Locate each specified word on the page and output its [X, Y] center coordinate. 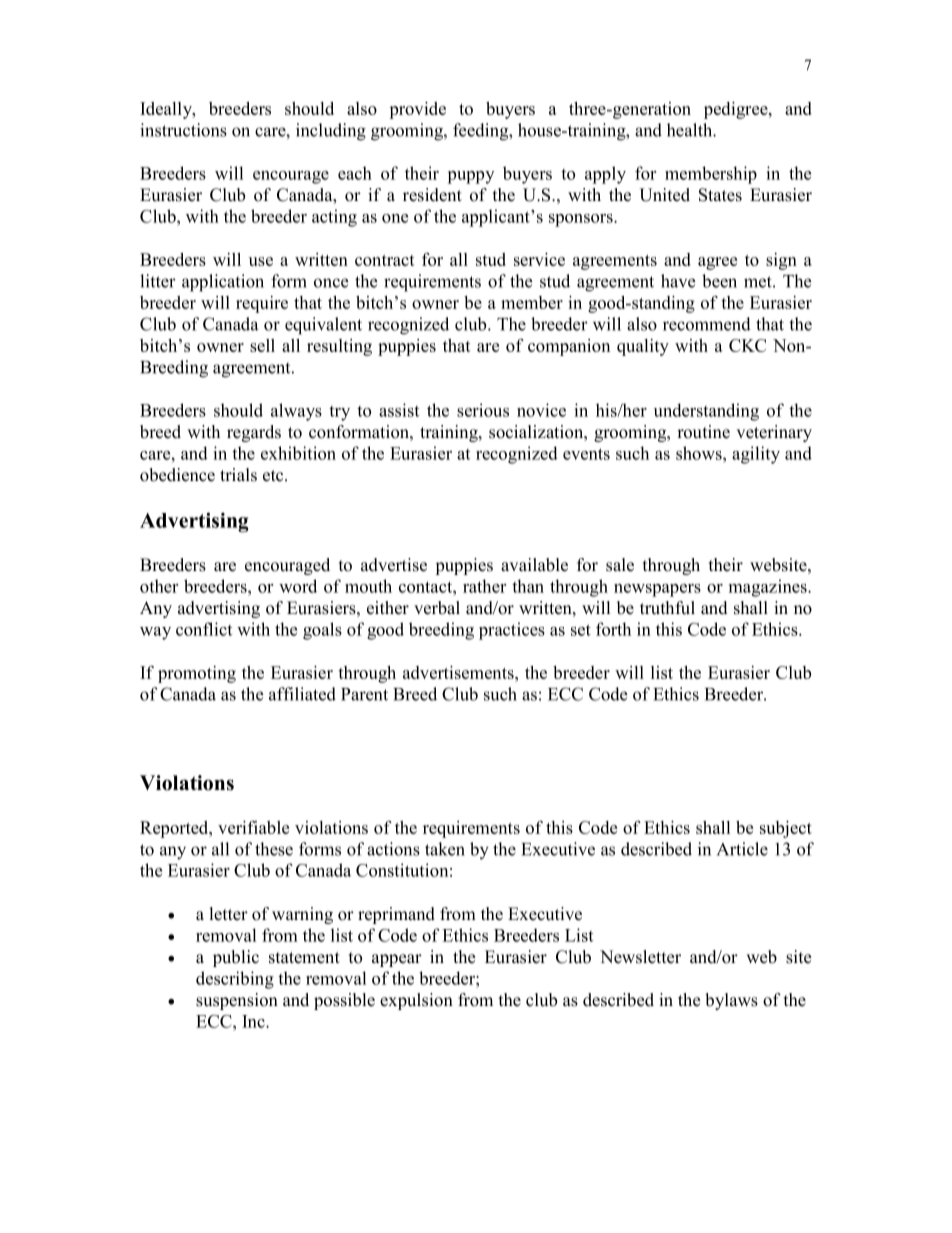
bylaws [731, 1001]
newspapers [657, 590]
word [298, 586]
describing [235, 980]
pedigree [737, 110]
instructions [183, 130]
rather [484, 586]
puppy [470, 177]
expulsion [416, 1001]
